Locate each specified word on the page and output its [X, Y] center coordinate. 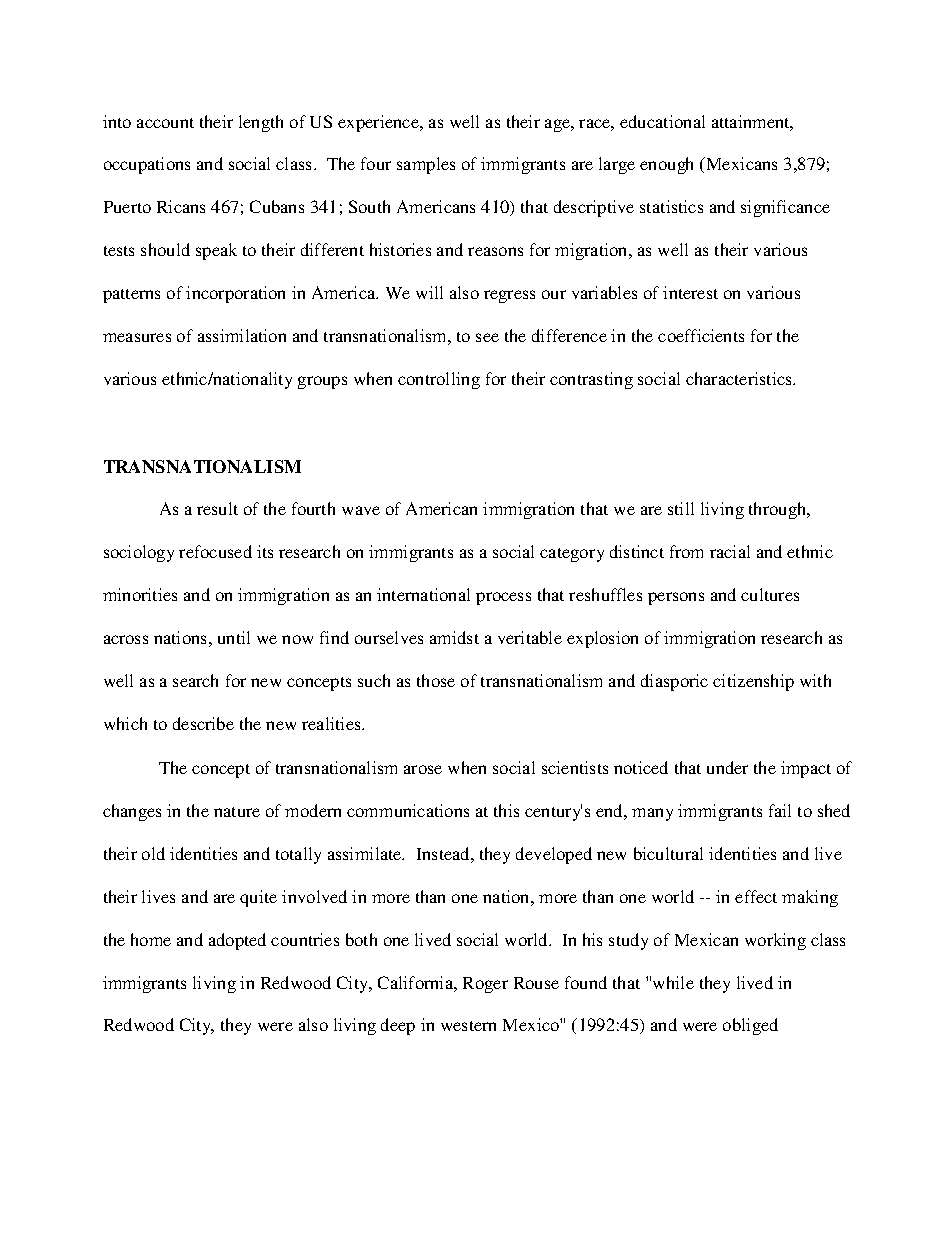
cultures [770, 594]
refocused [215, 551]
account [165, 123]
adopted [237, 941]
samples [426, 165]
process [503, 598]
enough [666, 165]
